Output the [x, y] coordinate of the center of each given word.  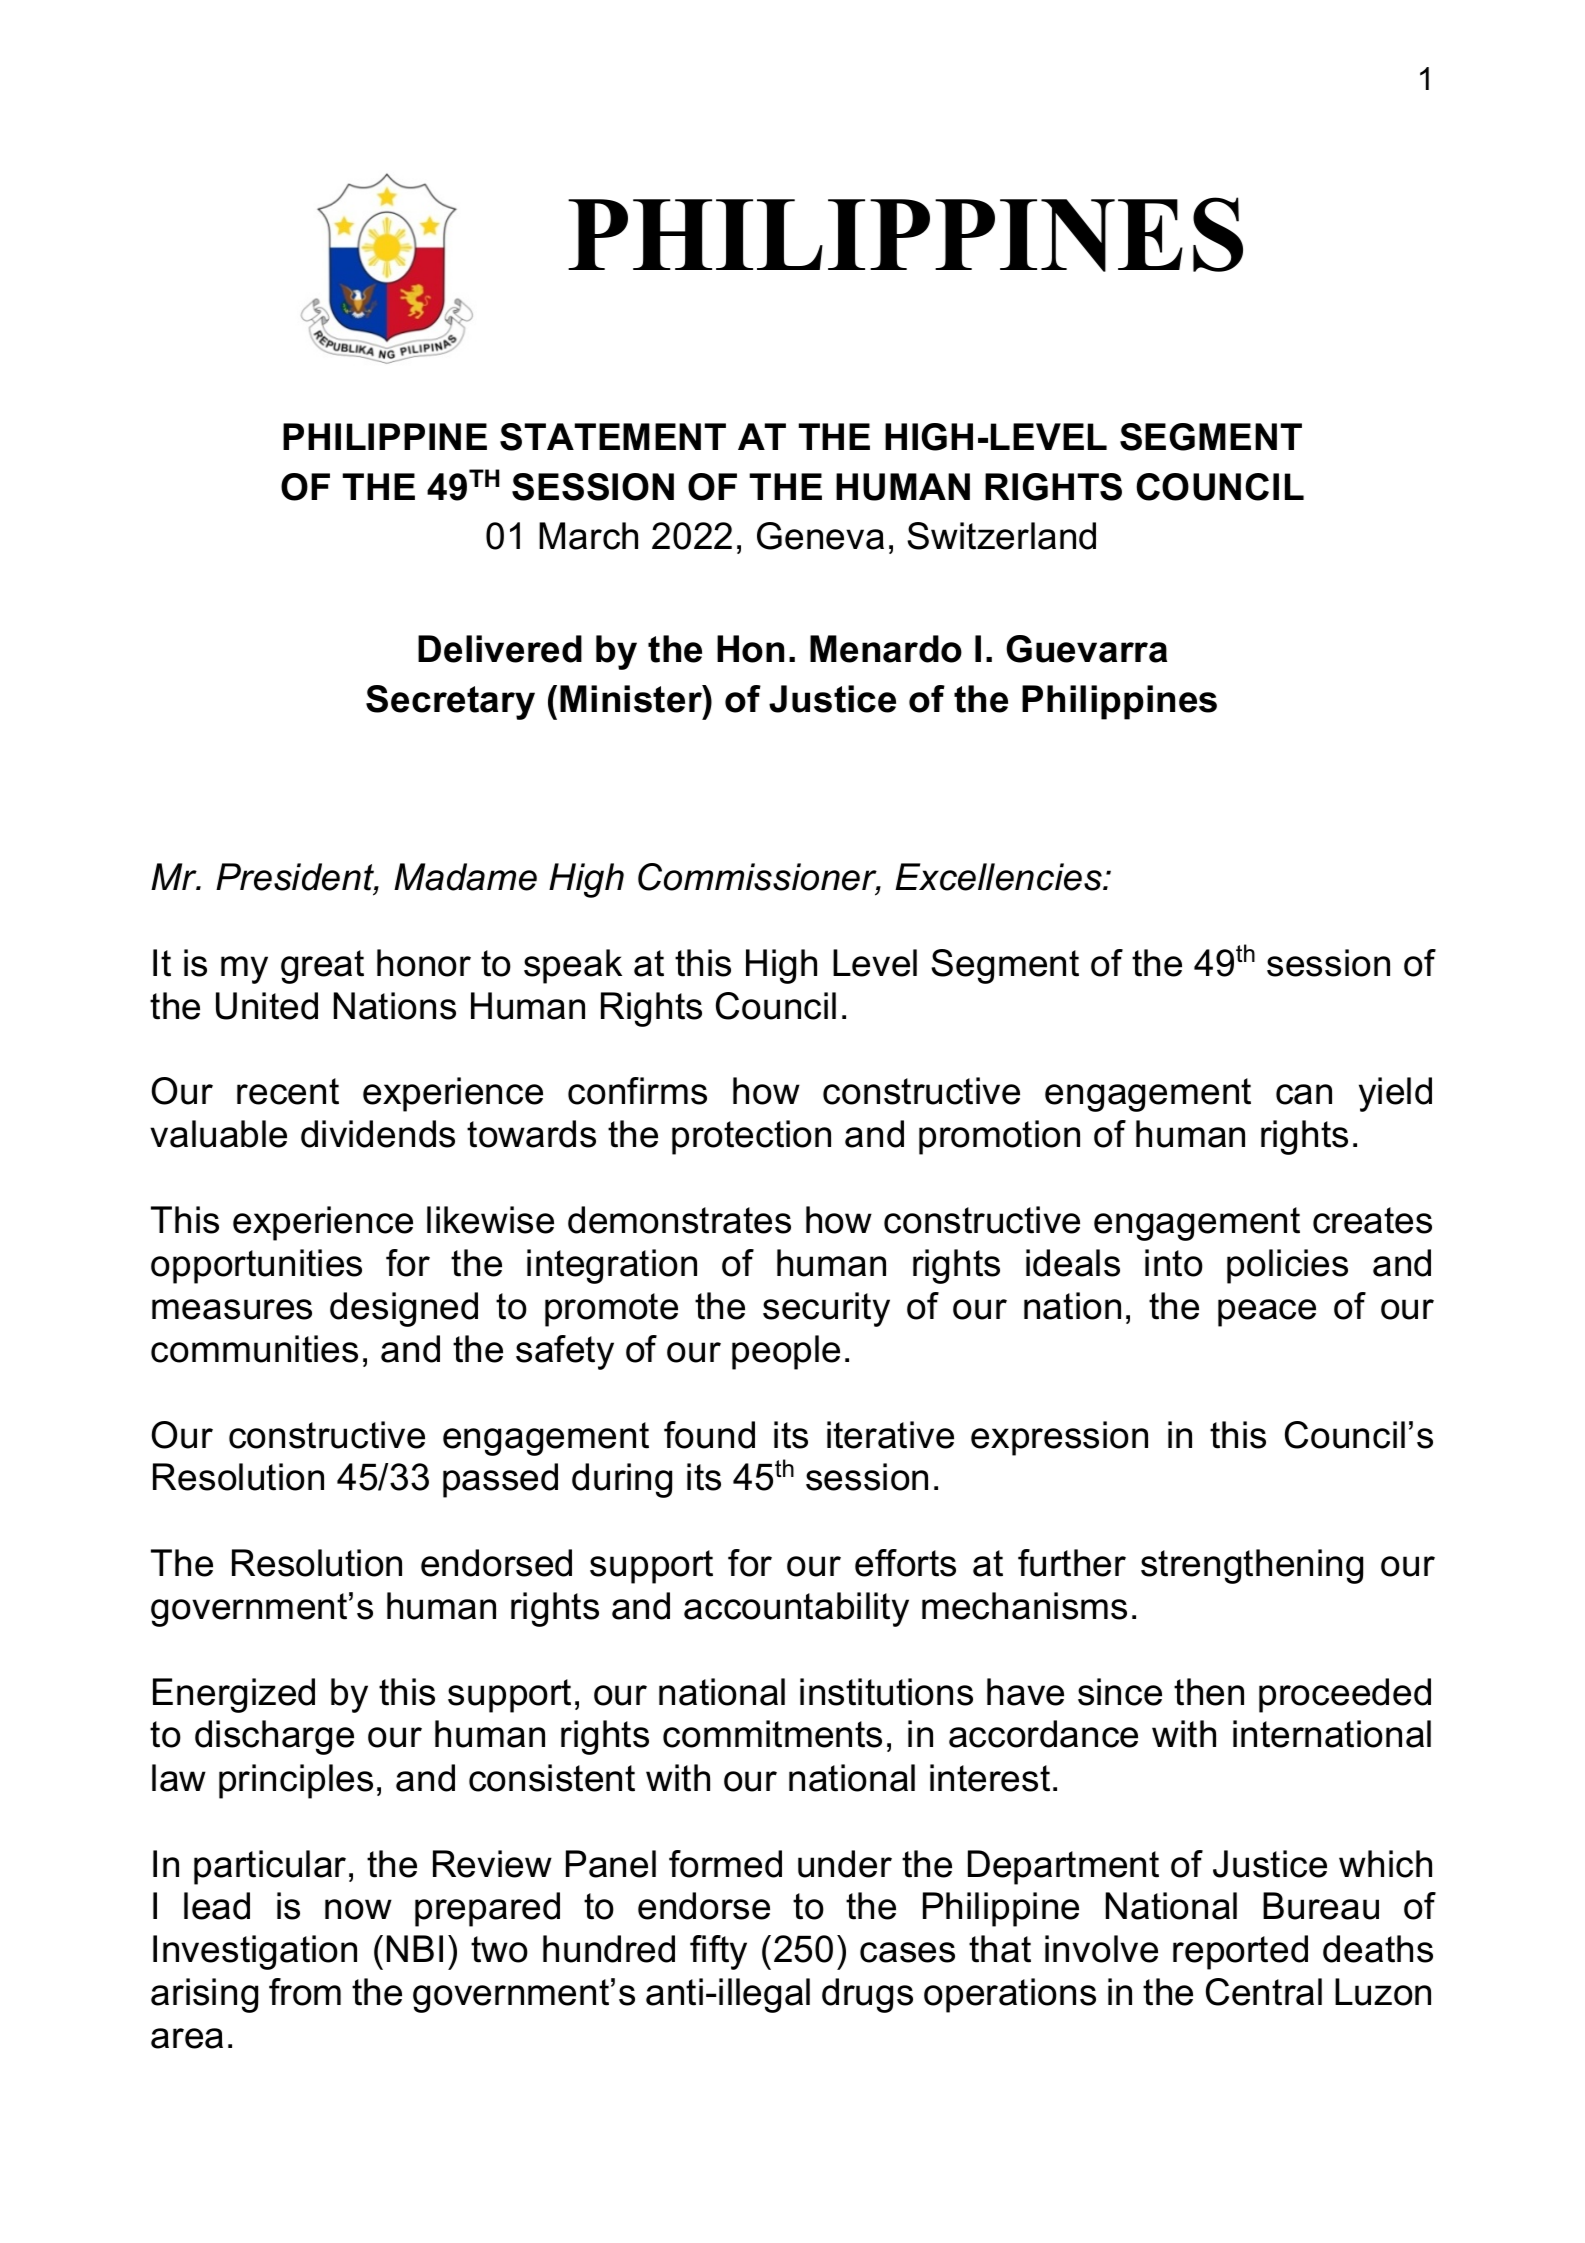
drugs [867, 1995]
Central [1264, 1992]
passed [500, 1480]
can [1304, 1094]
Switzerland [1001, 536]
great [322, 967]
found [709, 1435]
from [305, 1992]
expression [1059, 1438]
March [588, 536]
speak [573, 966]
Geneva [820, 536]
